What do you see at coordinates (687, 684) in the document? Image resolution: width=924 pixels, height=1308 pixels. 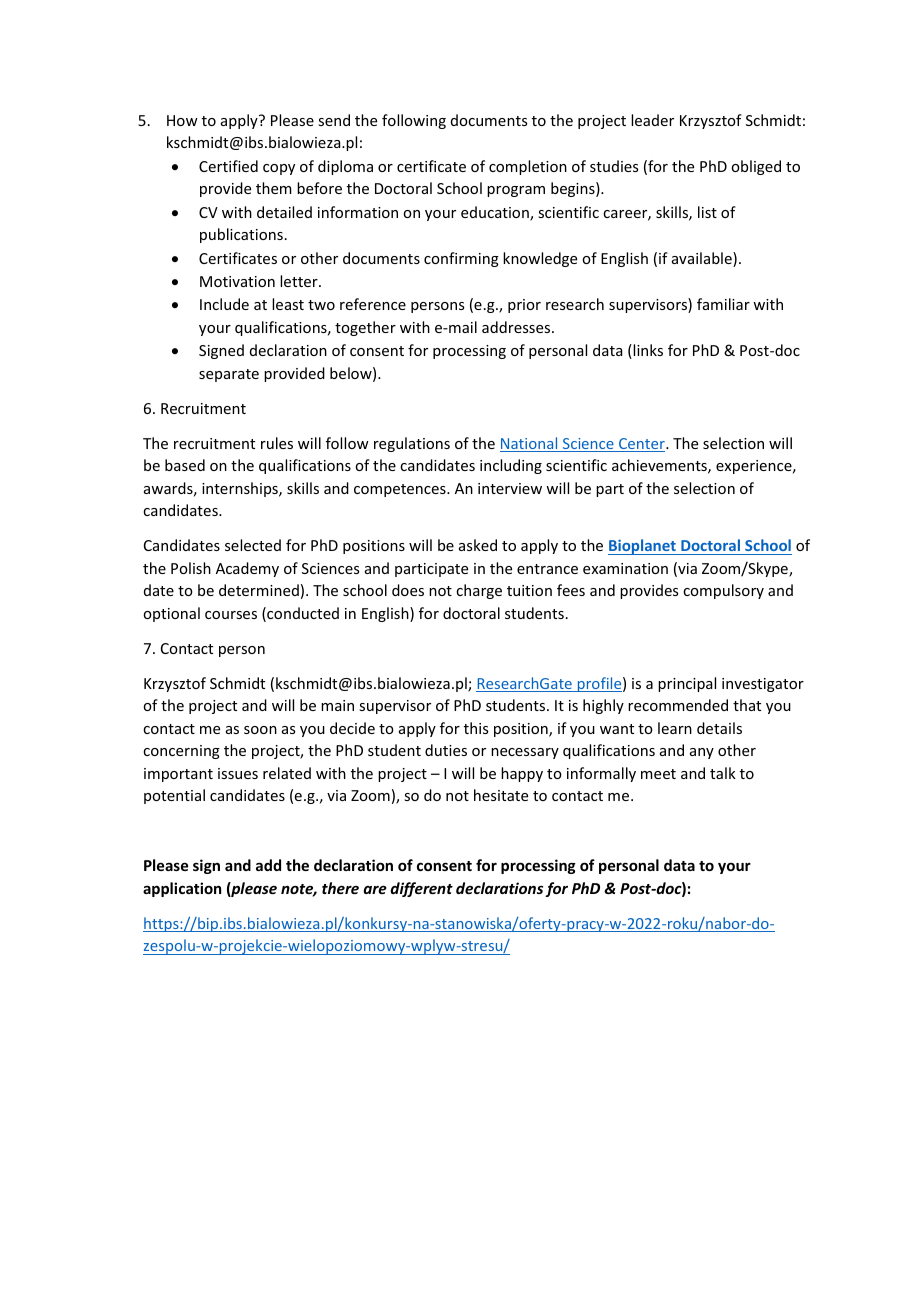 I see `principal` at bounding box center [687, 684].
